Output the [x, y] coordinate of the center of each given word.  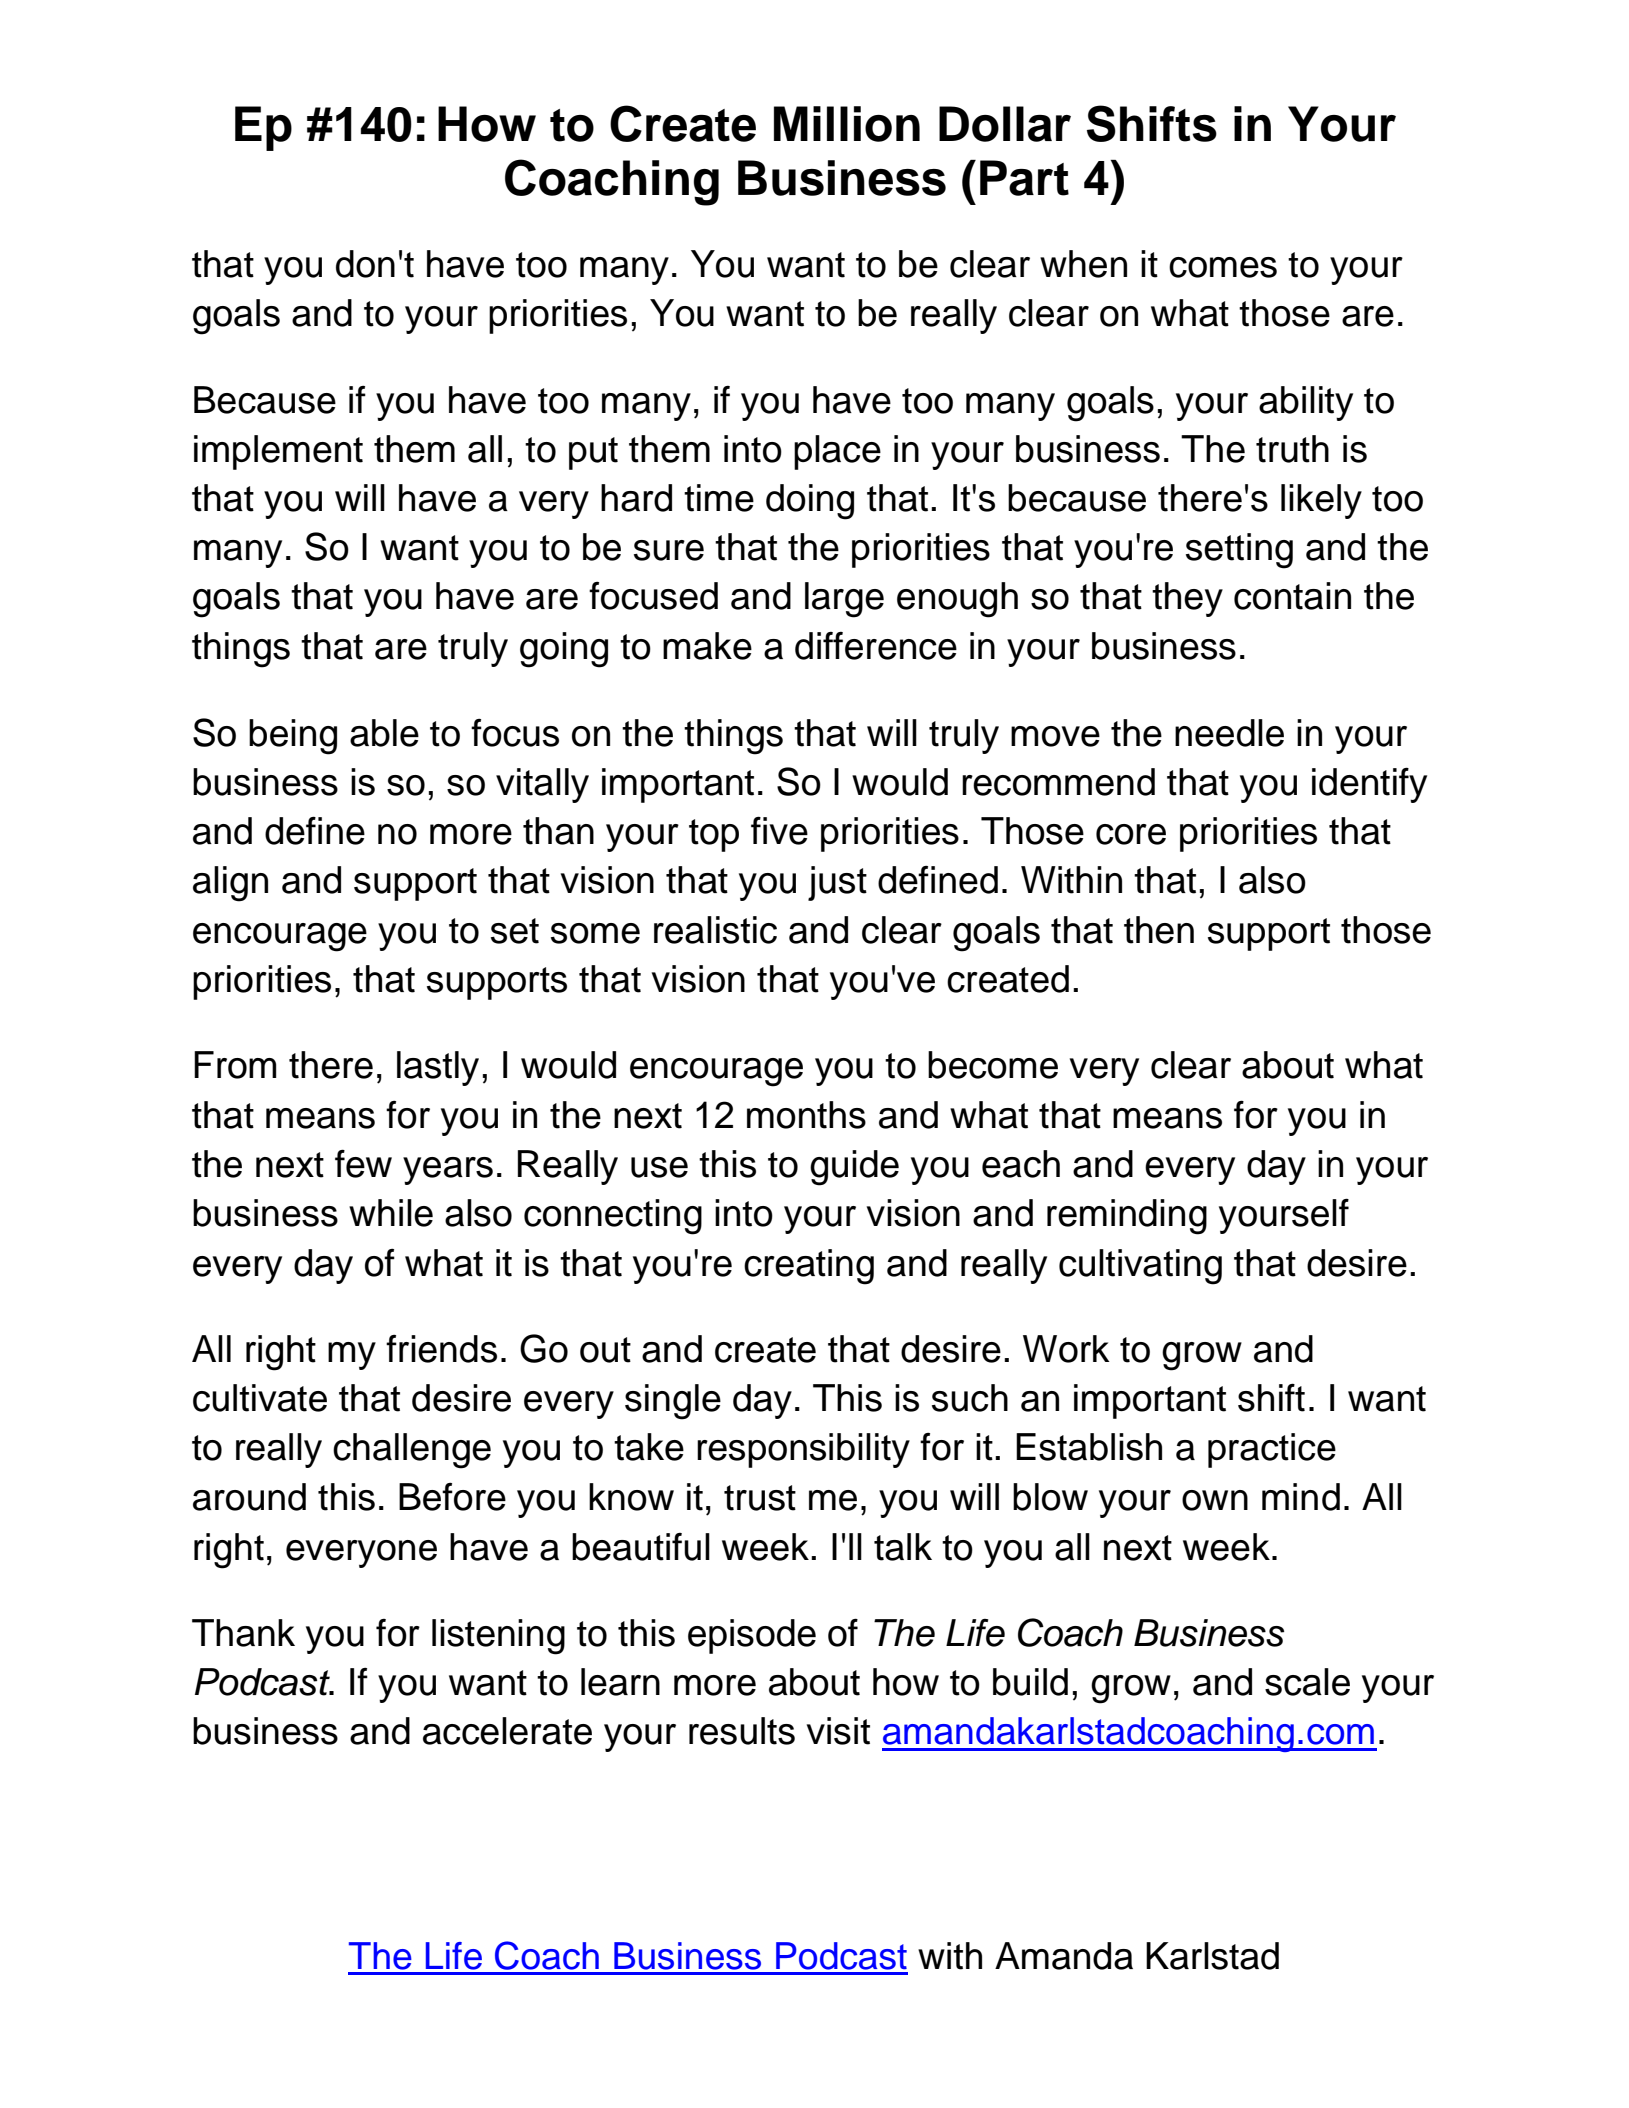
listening [498, 1637]
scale [1307, 1682]
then [1159, 930]
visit [838, 1731]
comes [1223, 267]
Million [847, 124]
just [837, 883]
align [230, 884]
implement [278, 452]
